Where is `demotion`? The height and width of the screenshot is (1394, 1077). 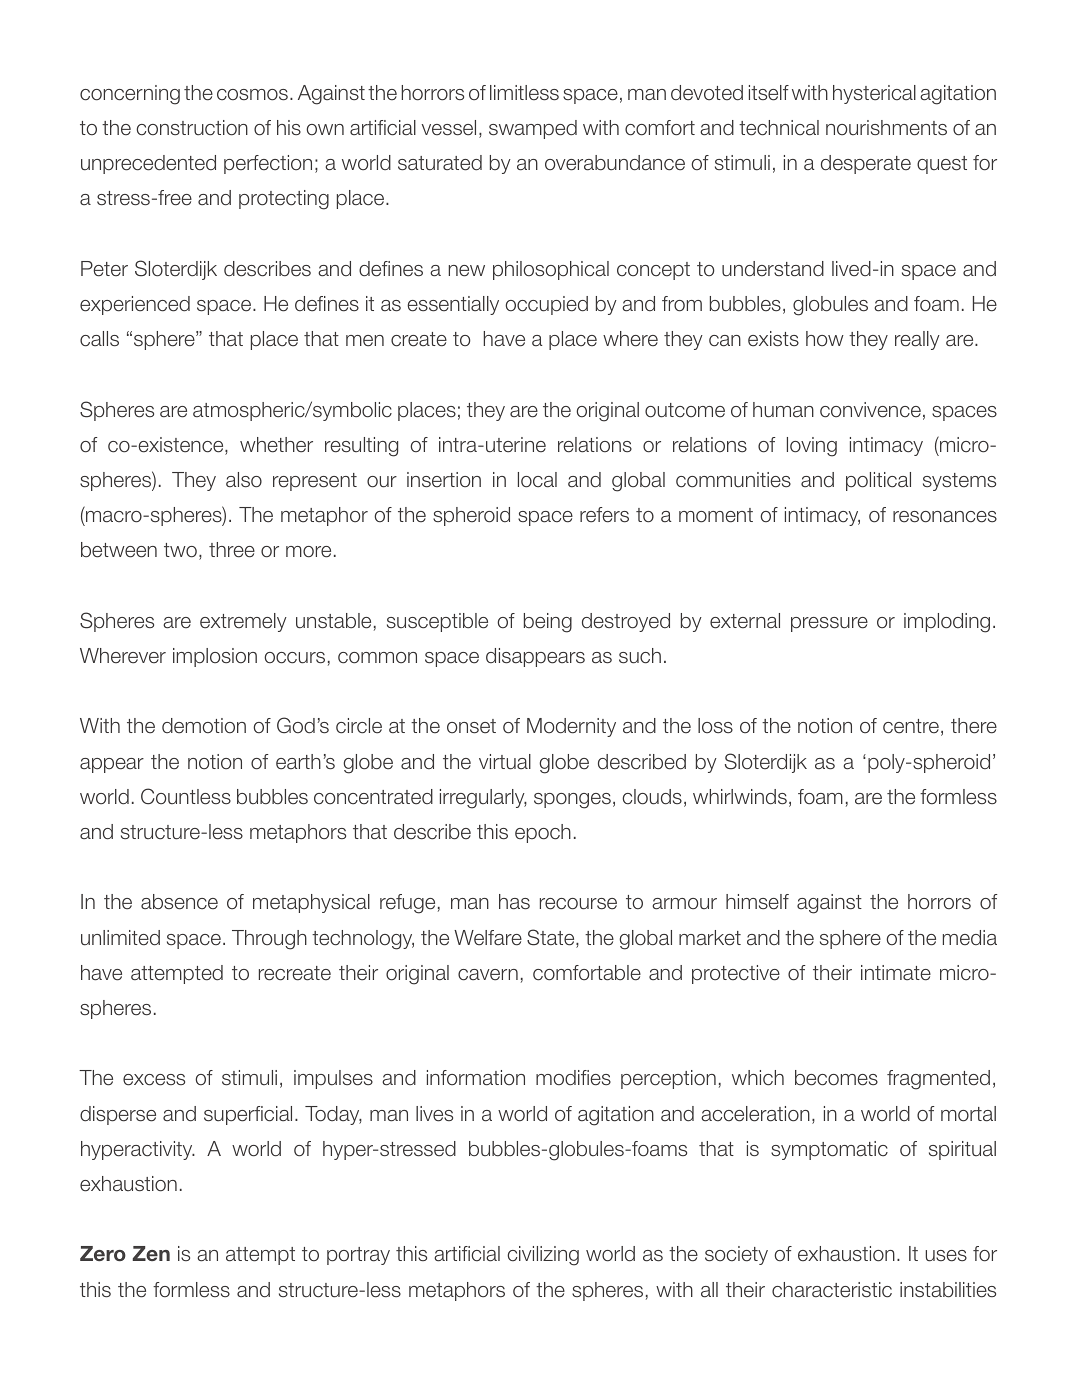 demotion is located at coordinates (204, 726).
